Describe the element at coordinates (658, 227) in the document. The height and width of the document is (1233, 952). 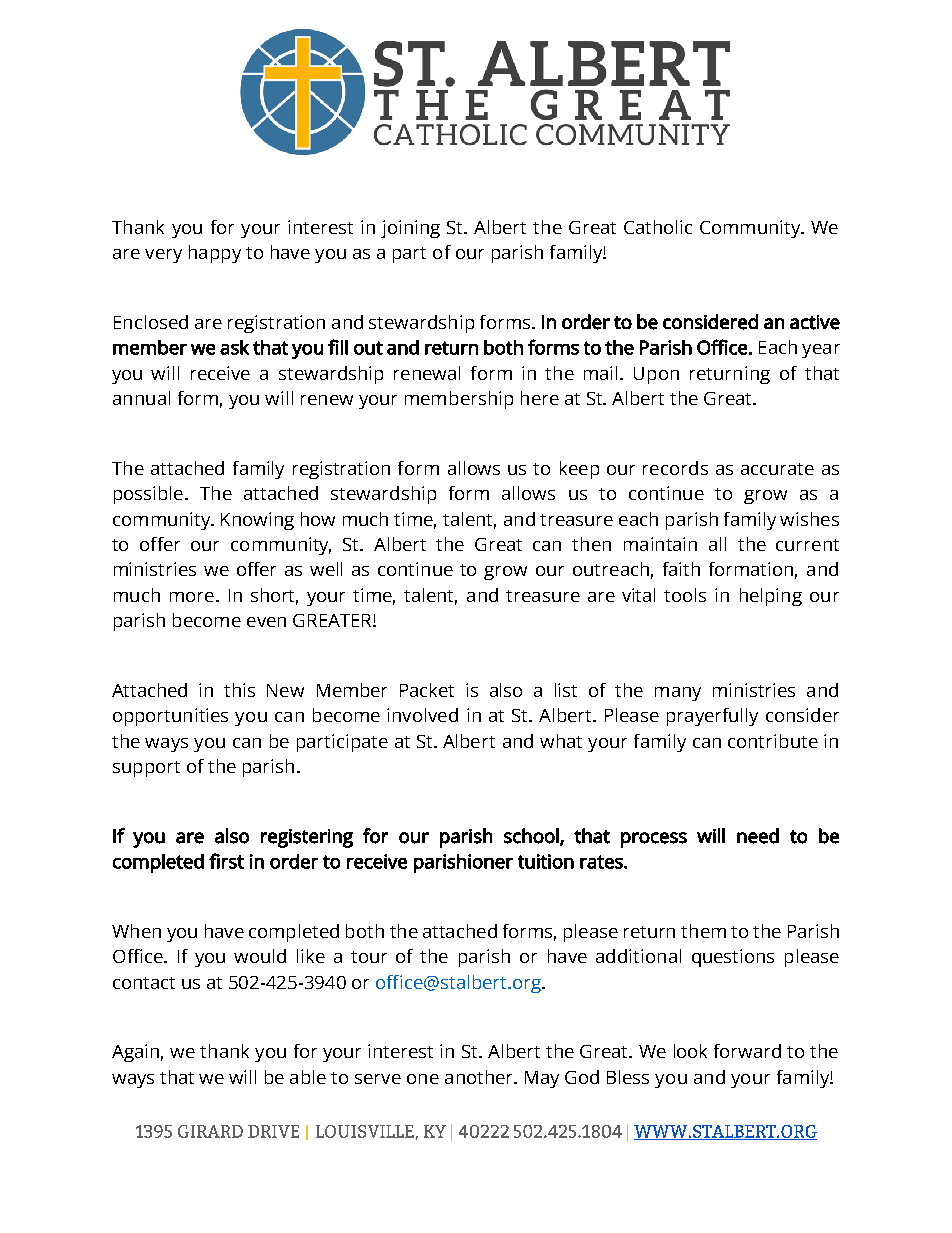
I see `Catholic` at that location.
